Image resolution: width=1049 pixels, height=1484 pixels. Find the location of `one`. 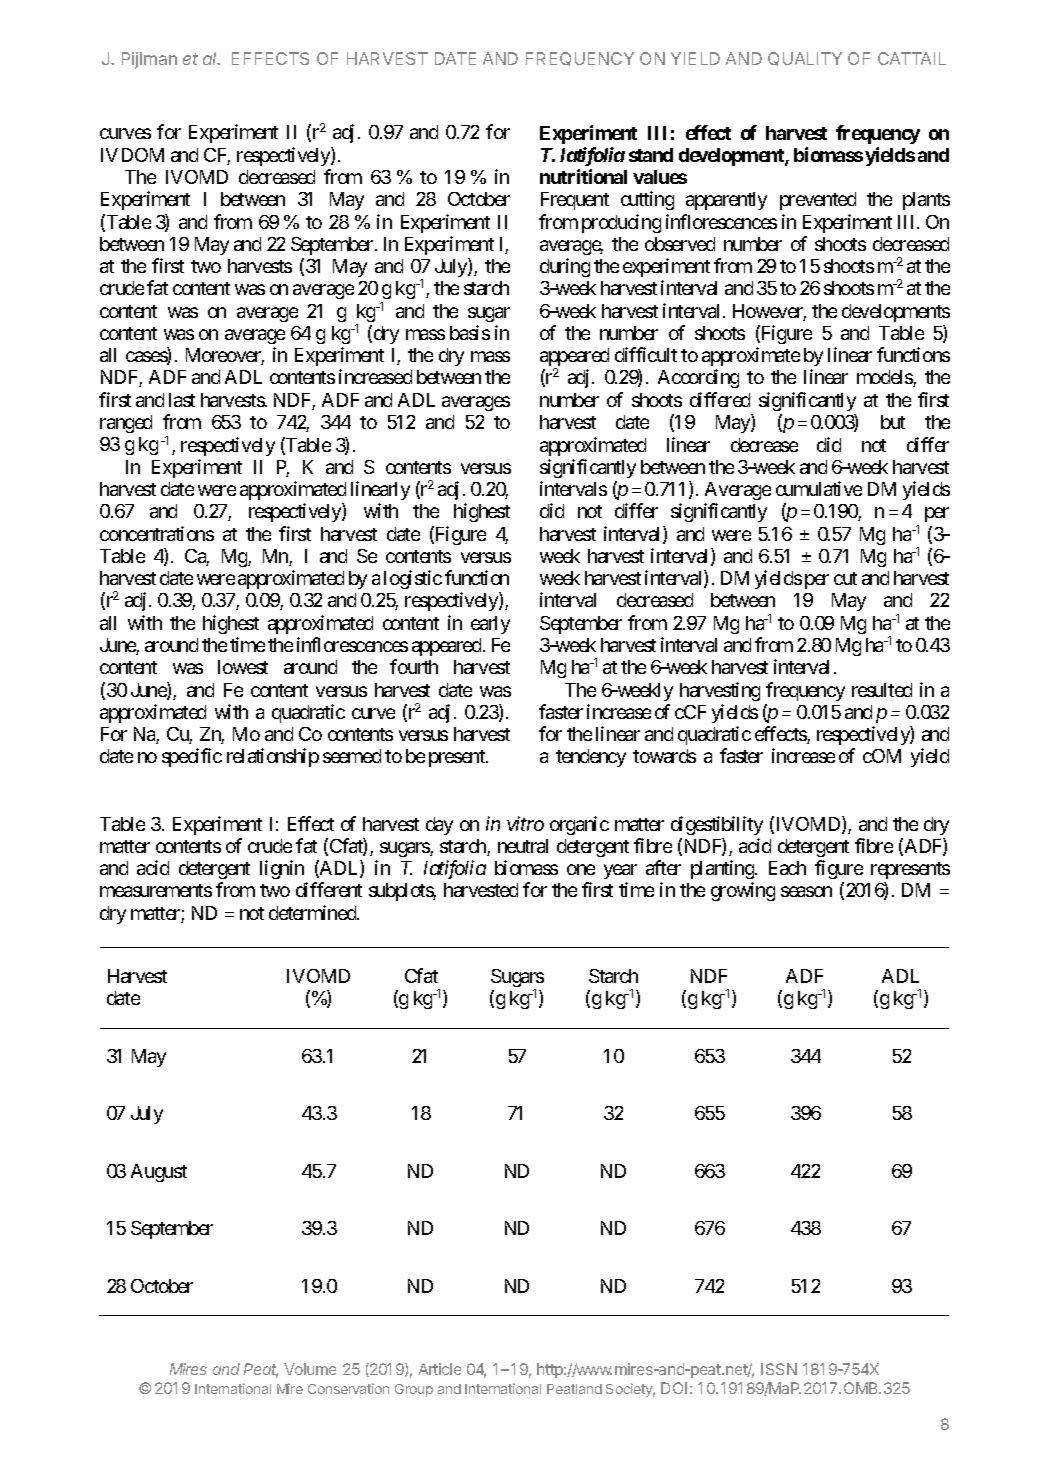

one is located at coordinates (581, 869).
